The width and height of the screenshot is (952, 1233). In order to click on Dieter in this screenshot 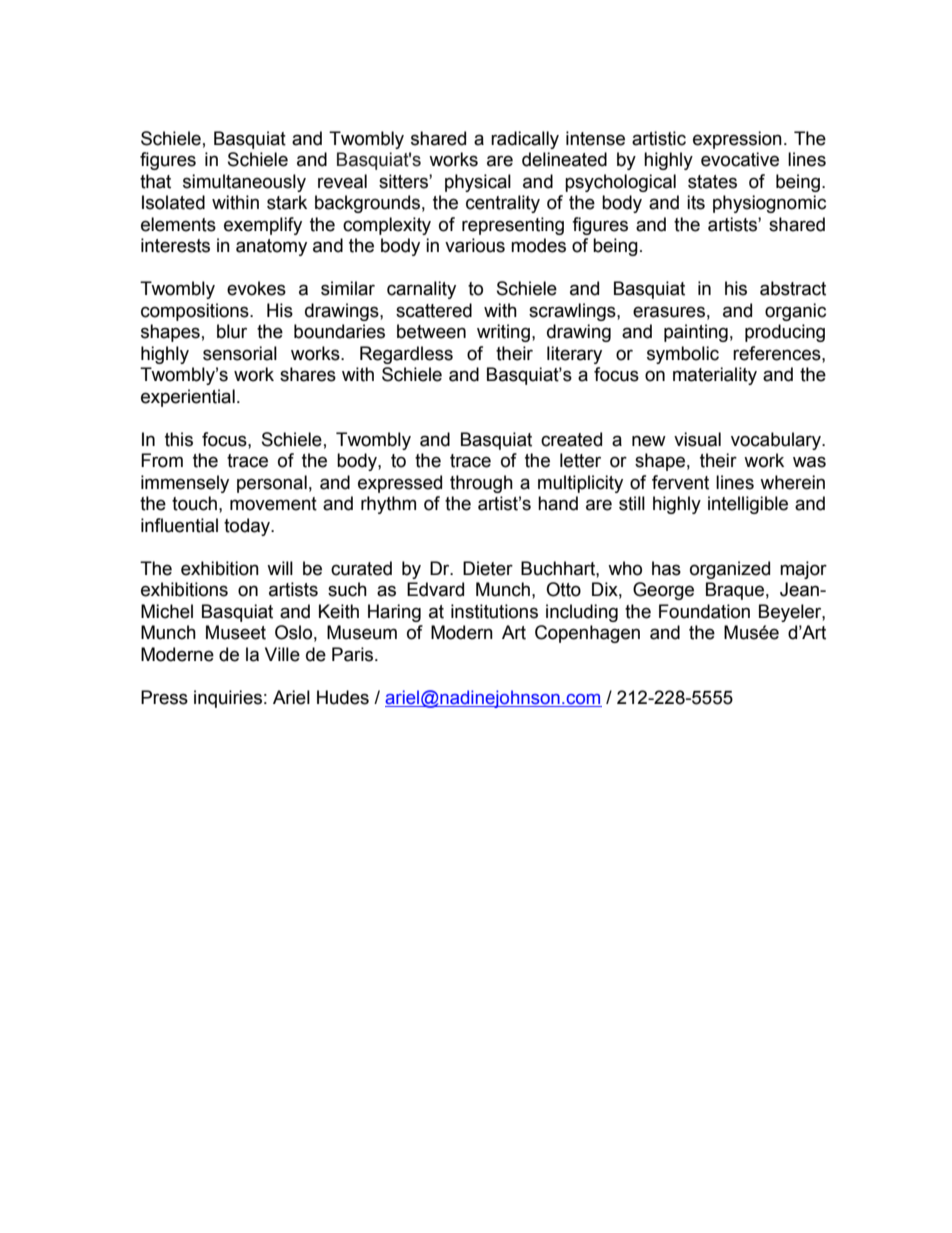, I will do `click(488, 568)`.
